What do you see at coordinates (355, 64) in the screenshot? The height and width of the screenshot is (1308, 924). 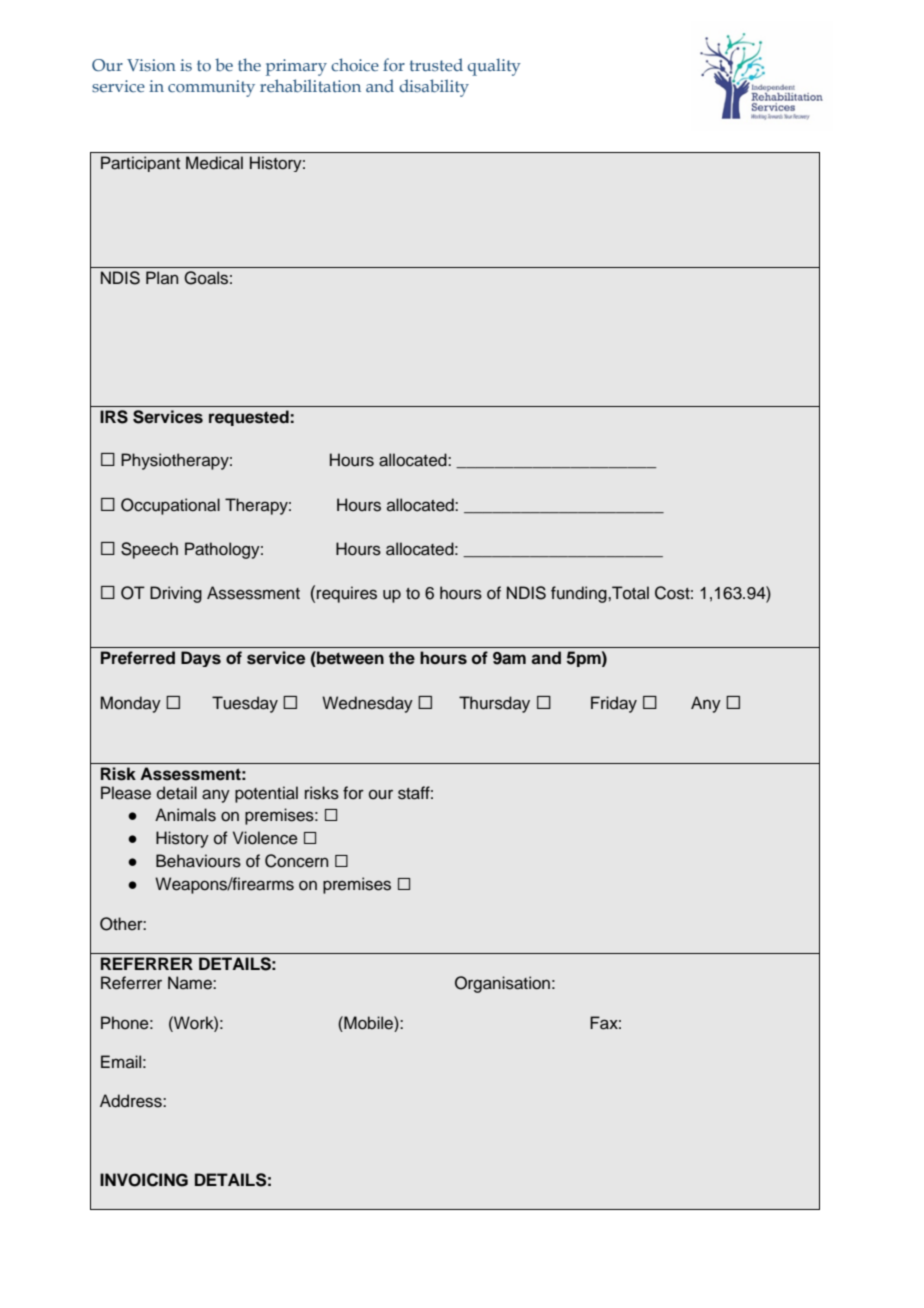 I see `choice` at bounding box center [355, 64].
